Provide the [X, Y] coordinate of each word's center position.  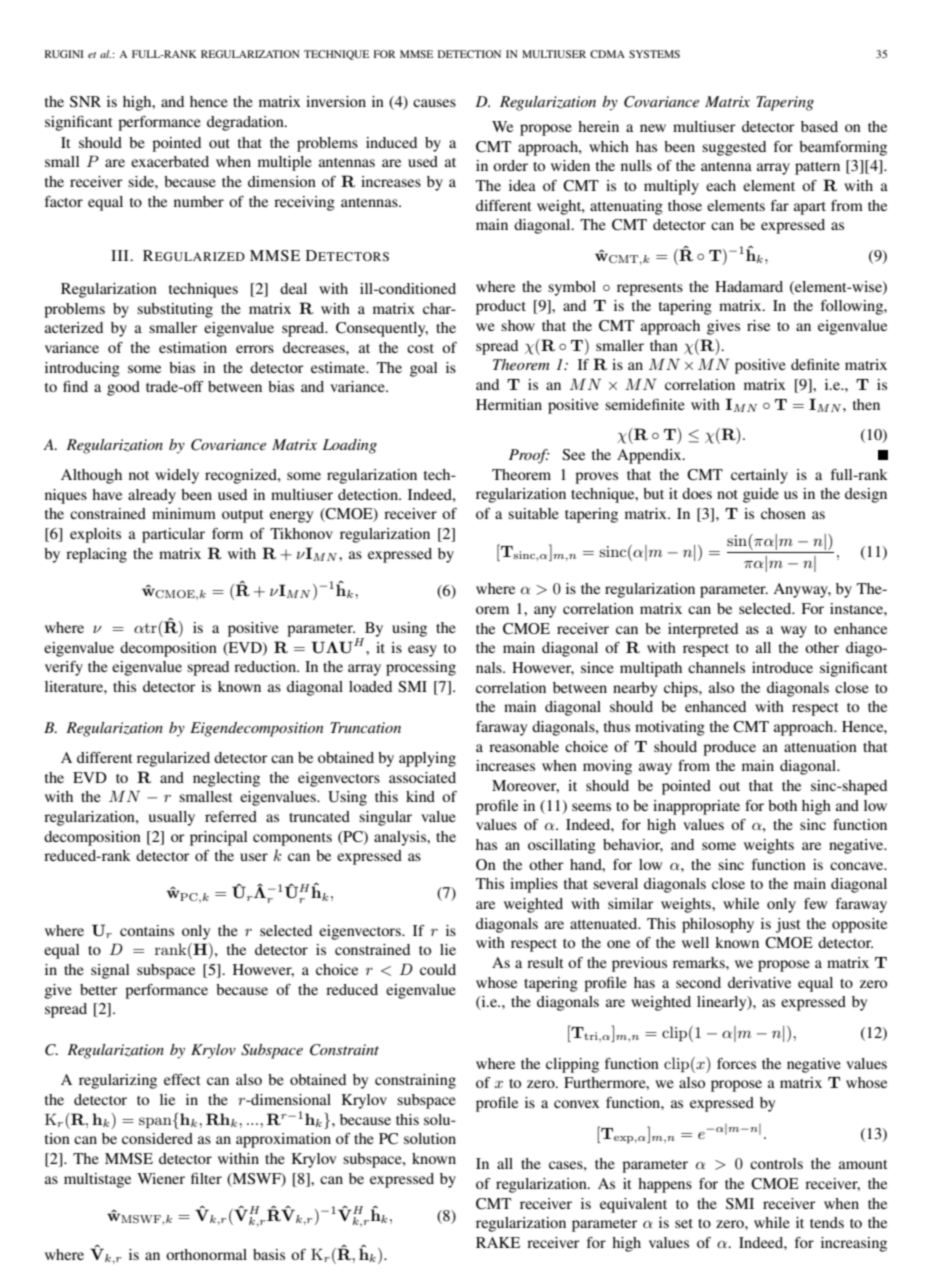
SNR [85, 102]
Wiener [161, 1178]
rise [758, 325]
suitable [533, 513]
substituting [175, 310]
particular [173, 535]
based [819, 126]
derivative [759, 982]
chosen [783, 513]
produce [729, 748]
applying [427, 759]
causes [434, 103]
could [438, 969]
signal [110, 971]
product [501, 307]
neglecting [226, 779]
